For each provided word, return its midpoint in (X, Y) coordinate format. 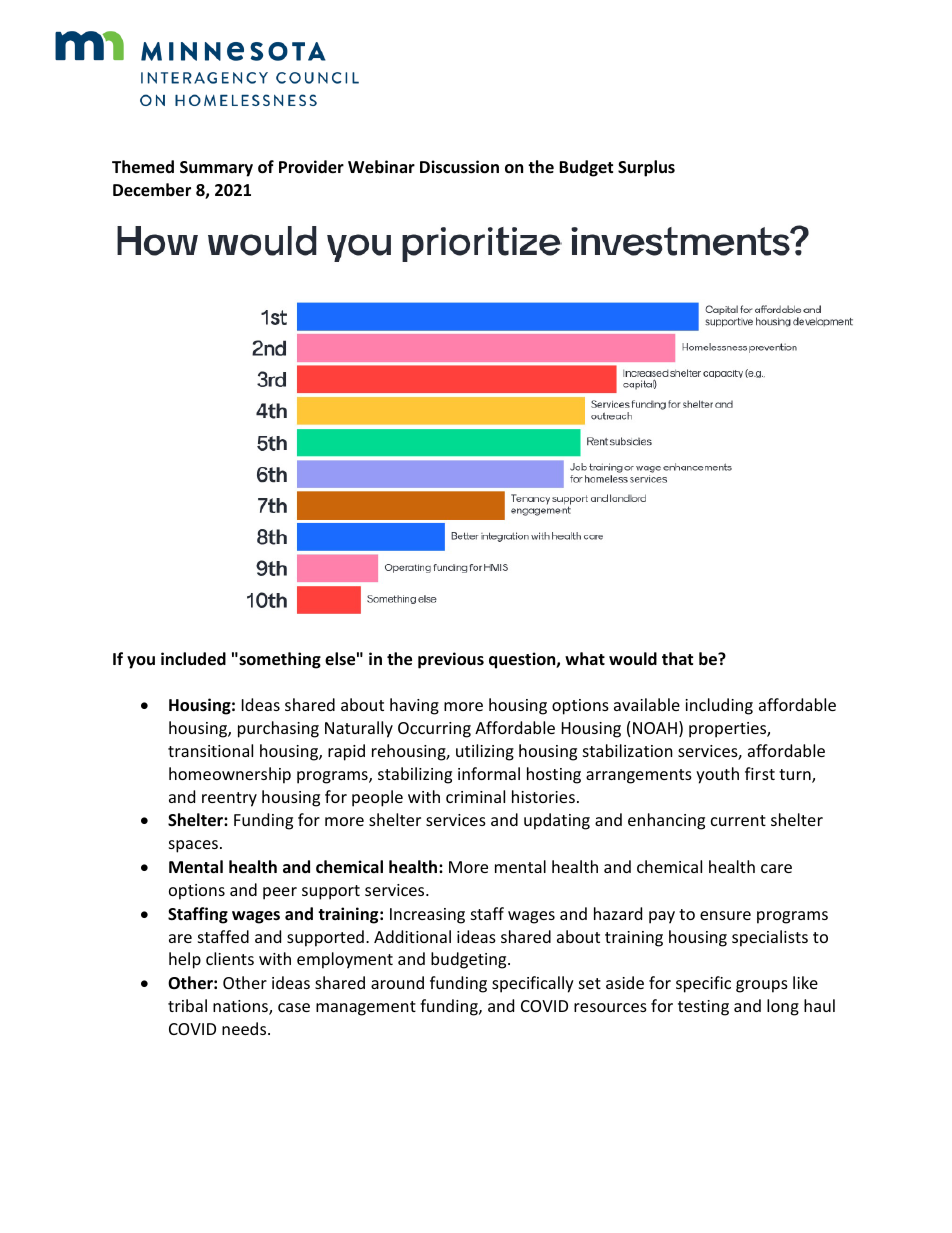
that (677, 658)
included (193, 659)
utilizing (485, 752)
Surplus (646, 168)
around (397, 982)
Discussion (459, 167)
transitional (210, 750)
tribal (187, 1005)
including (719, 706)
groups (762, 986)
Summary (216, 169)
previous (451, 660)
